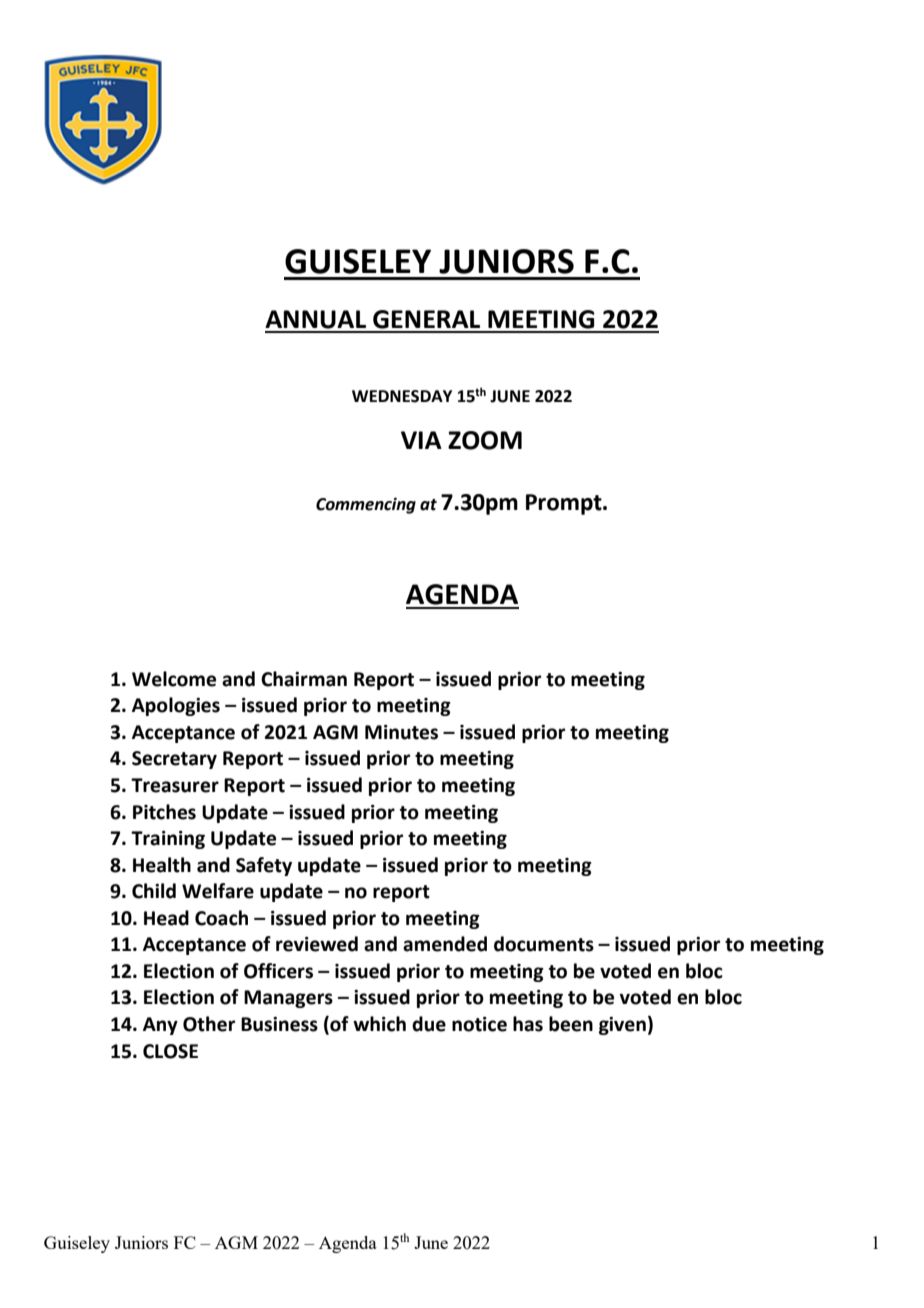 This image has height=1308, width=924. I want to click on ANNUAL, so click(315, 319).
